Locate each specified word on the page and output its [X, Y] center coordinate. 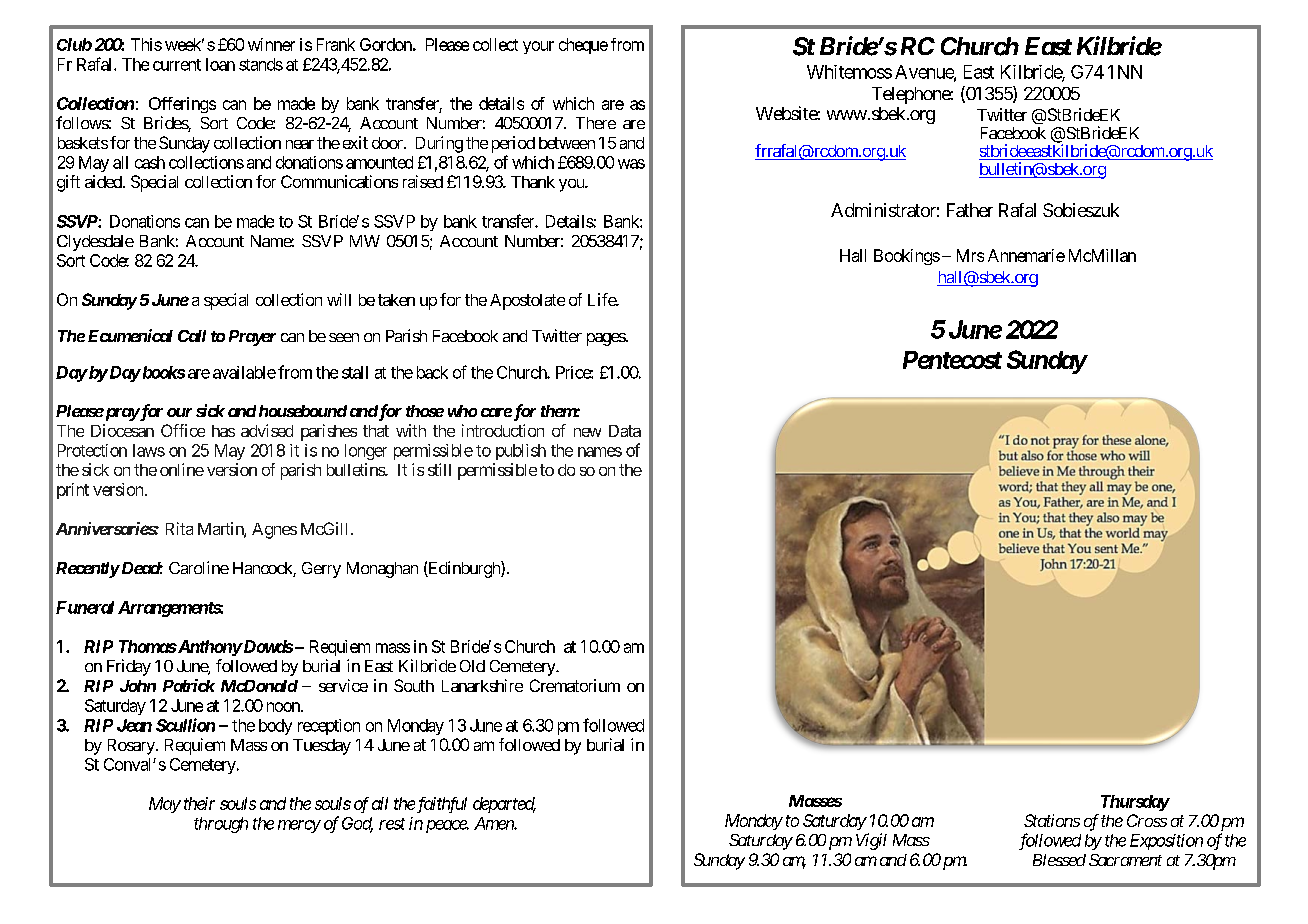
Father [970, 210]
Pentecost [952, 360]
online [182, 469]
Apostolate [527, 302]
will [339, 299]
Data [625, 431]
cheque [583, 46]
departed [504, 805]
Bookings [907, 257]
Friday [129, 667]
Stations [1052, 820]
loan [220, 64]
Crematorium [575, 685]
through [221, 825]
